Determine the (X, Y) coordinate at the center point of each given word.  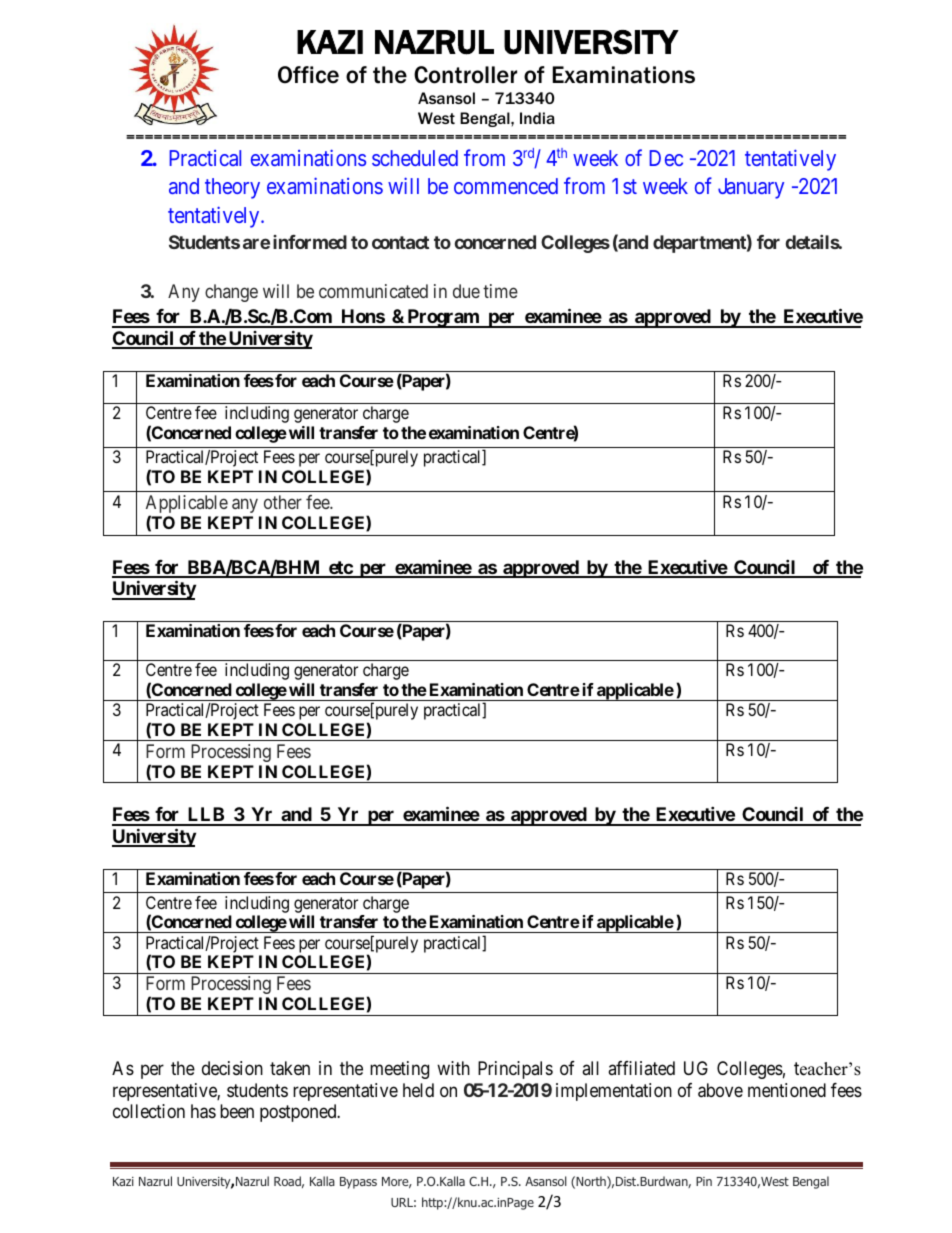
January (751, 188)
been (237, 1111)
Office (308, 75)
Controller (465, 75)
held (418, 1090)
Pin (704, 1181)
